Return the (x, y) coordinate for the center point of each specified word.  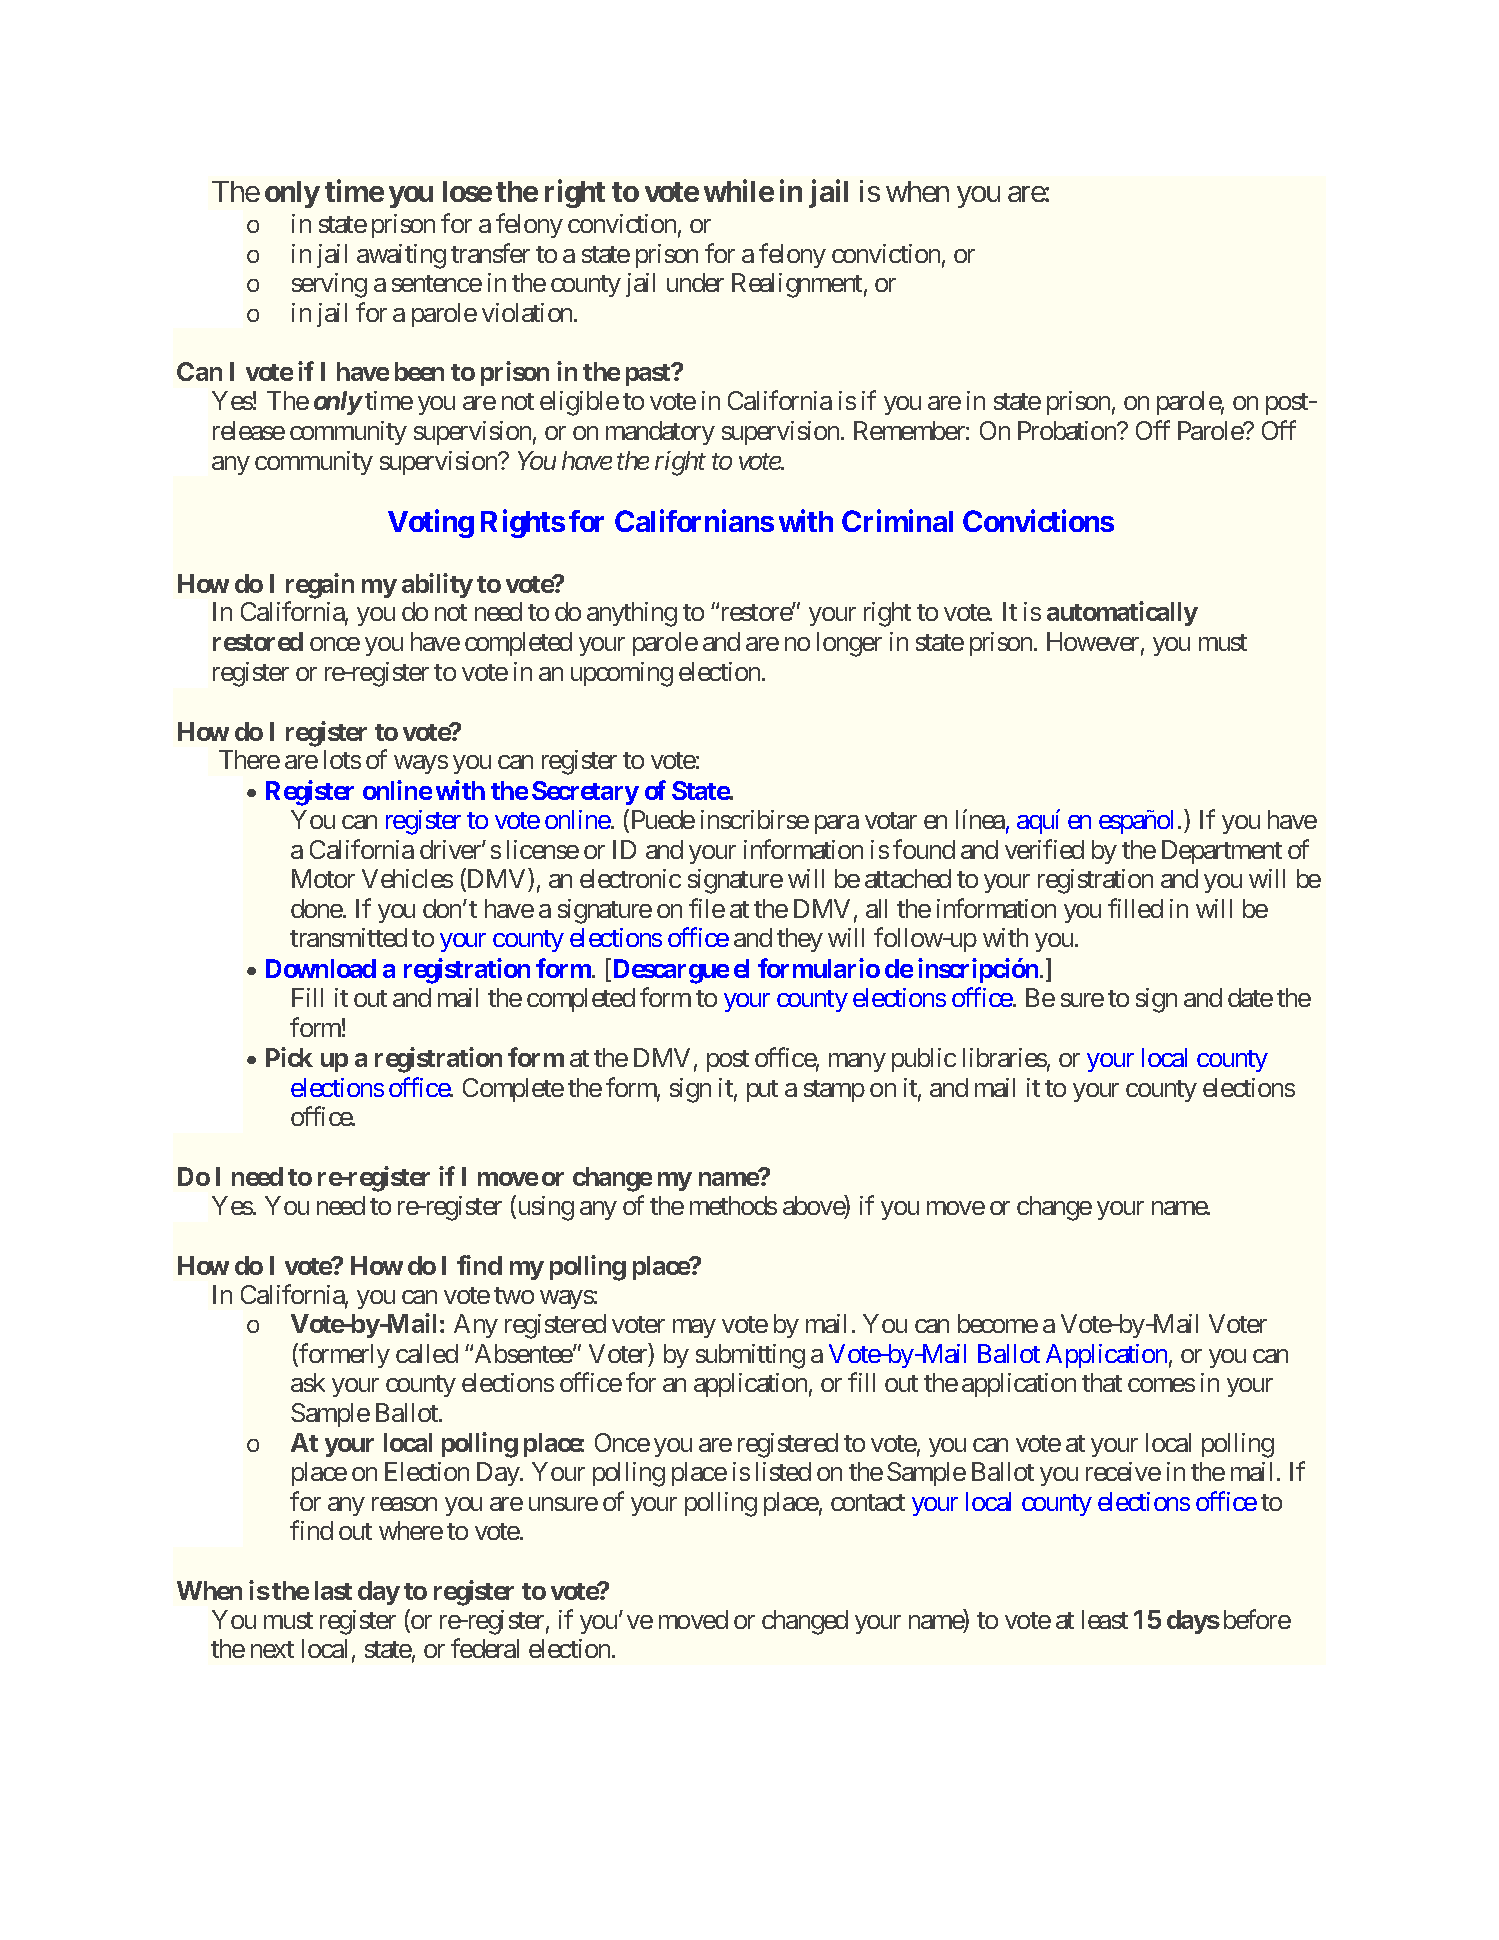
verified (1044, 849)
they (800, 940)
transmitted (348, 937)
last (333, 1590)
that (1102, 1382)
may (694, 1328)
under (695, 282)
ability (437, 585)
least (1105, 1619)
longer (849, 644)
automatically (1122, 614)
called (427, 1353)
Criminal (897, 521)
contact (868, 1502)
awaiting (401, 256)
